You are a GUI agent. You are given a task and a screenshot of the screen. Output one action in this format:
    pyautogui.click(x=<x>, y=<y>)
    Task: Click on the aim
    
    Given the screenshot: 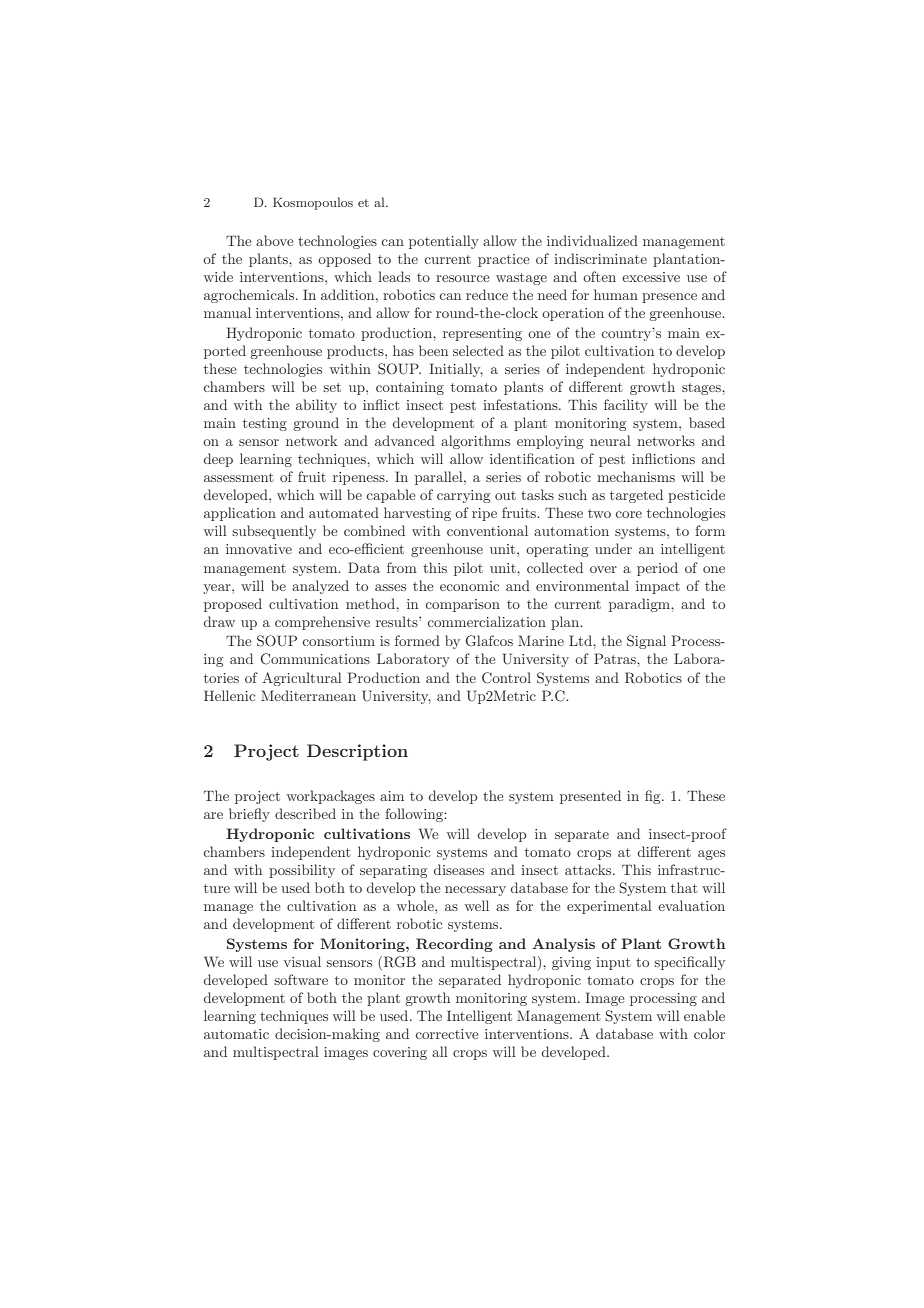 What is the action you would take?
    pyautogui.click(x=392, y=796)
